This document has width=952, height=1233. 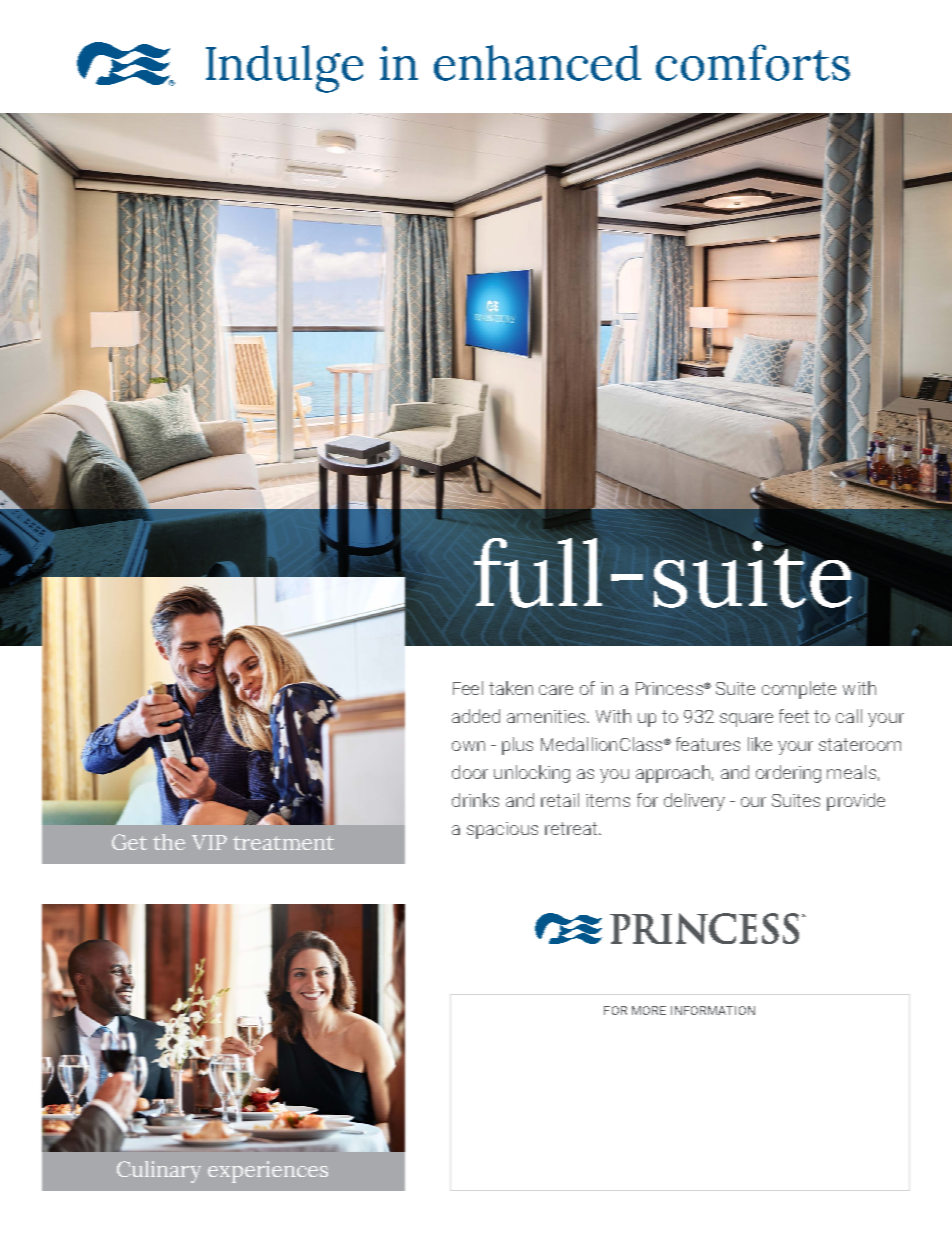 I want to click on drinks, so click(x=475, y=800).
